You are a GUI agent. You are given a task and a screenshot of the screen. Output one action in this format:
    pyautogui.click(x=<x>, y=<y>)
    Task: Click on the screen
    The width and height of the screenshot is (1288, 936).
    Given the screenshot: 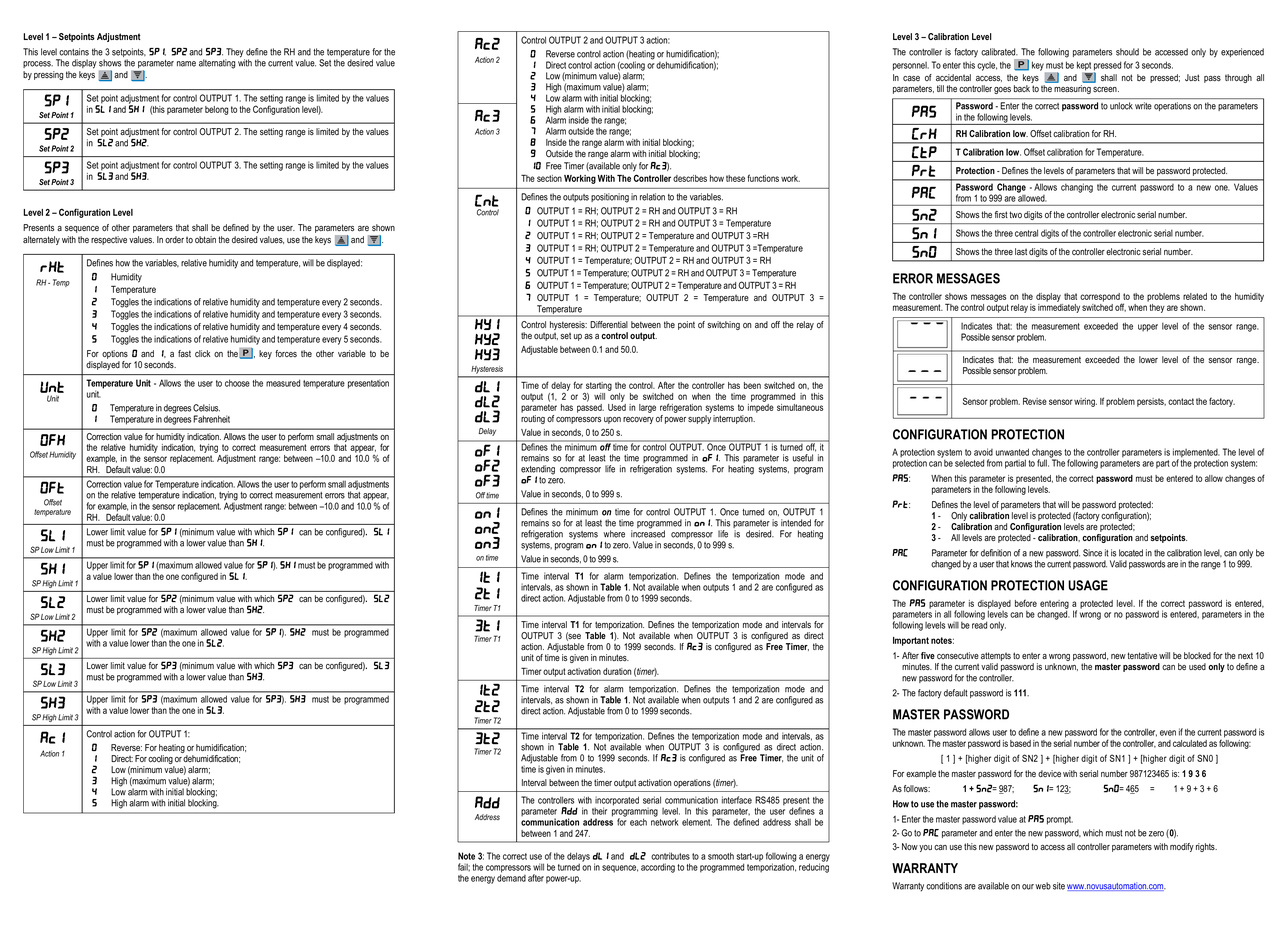 What is the action you would take?
    pyautogui.click(x=1106, y=89)
